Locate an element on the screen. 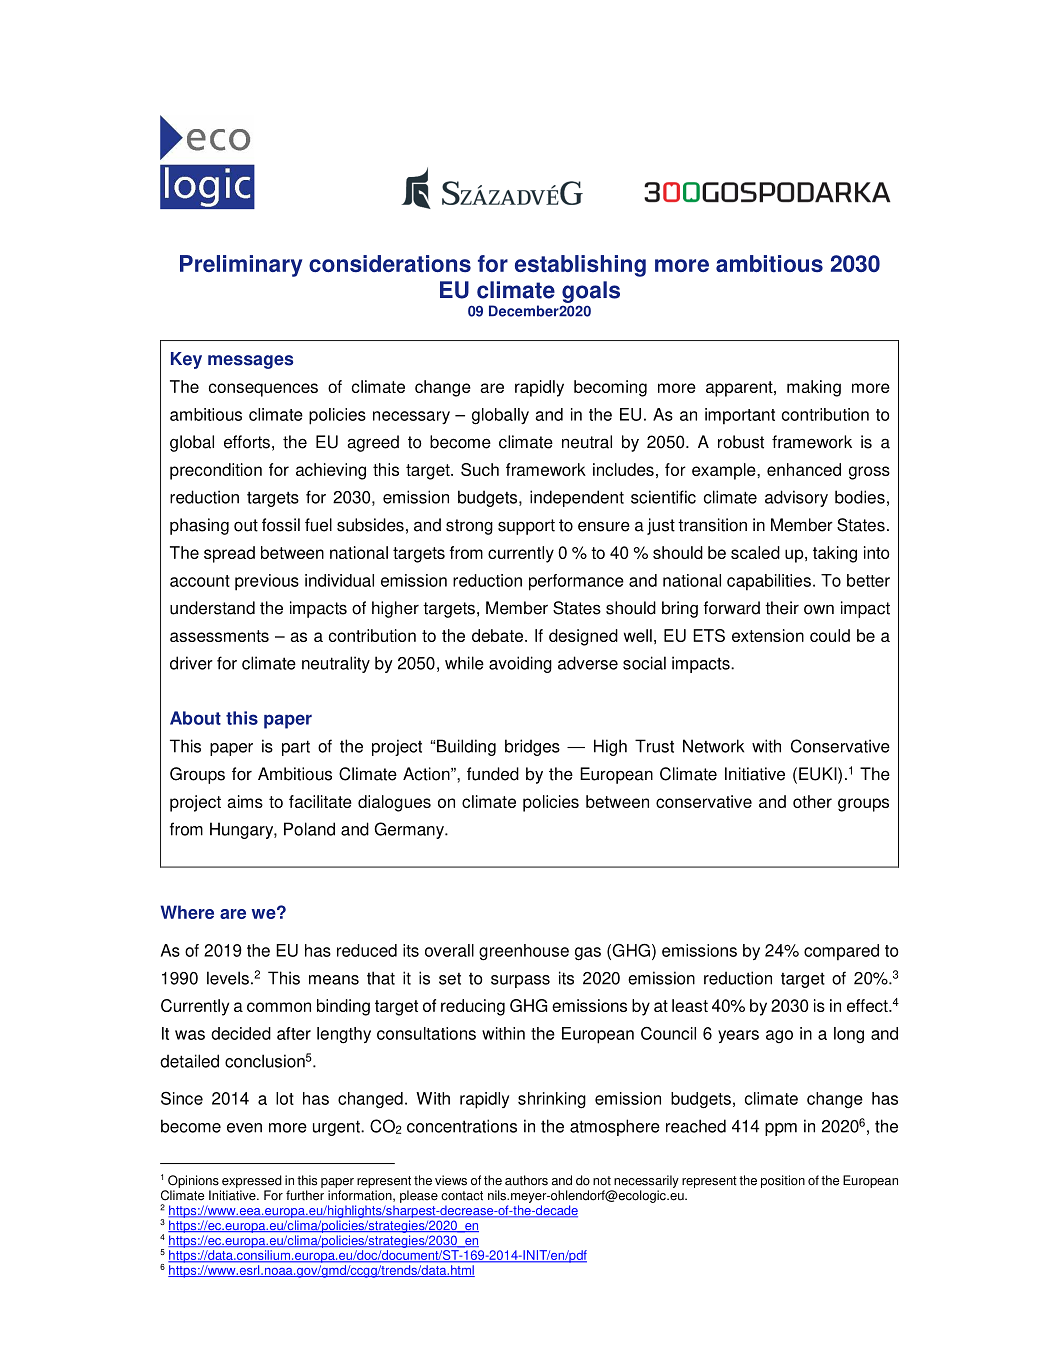 Image resolution: width=1060 pixels, height=1371 pixels. bridges is located at coordinates (532, 747).
